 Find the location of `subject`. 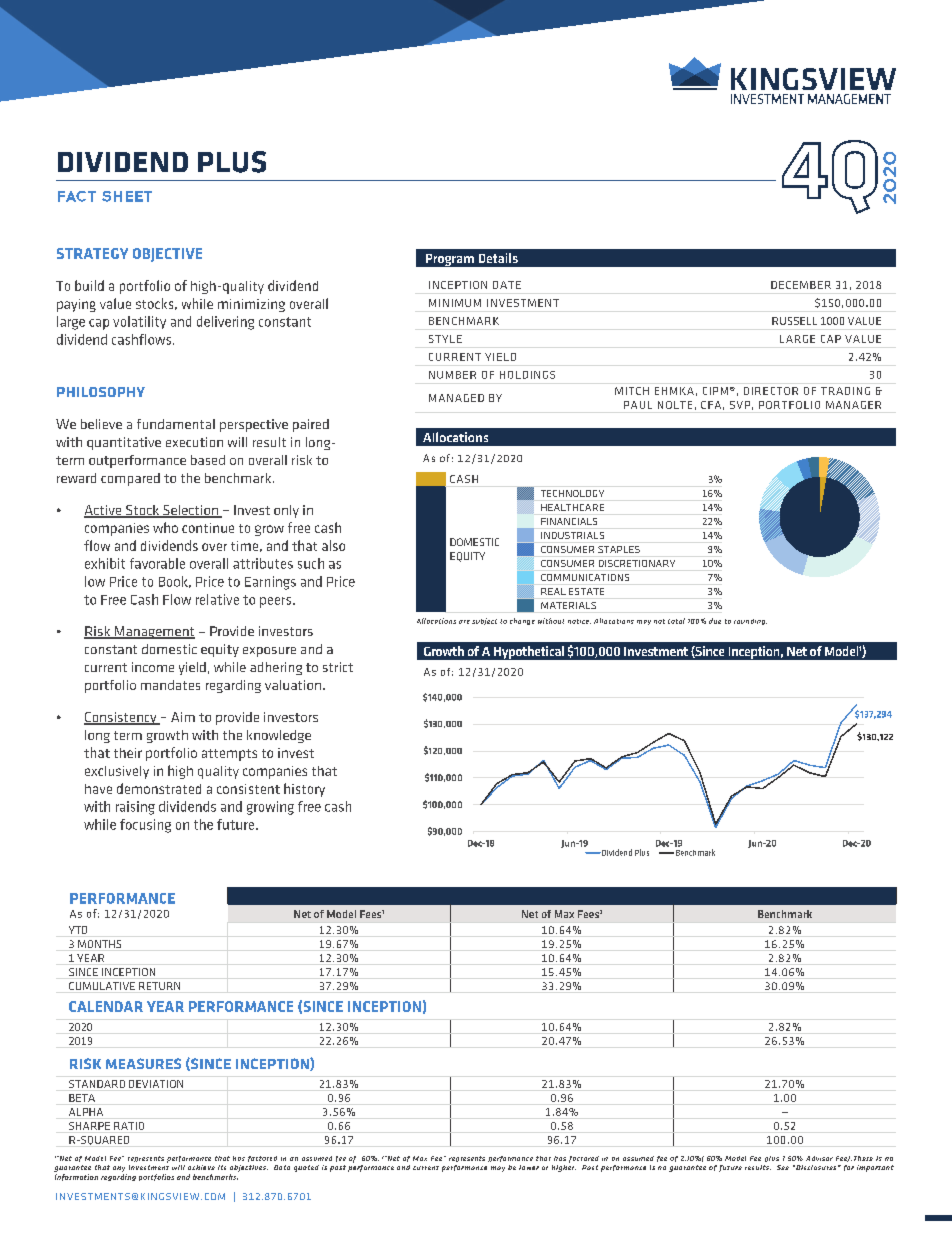

subject is located at coordinates (484, 621).
